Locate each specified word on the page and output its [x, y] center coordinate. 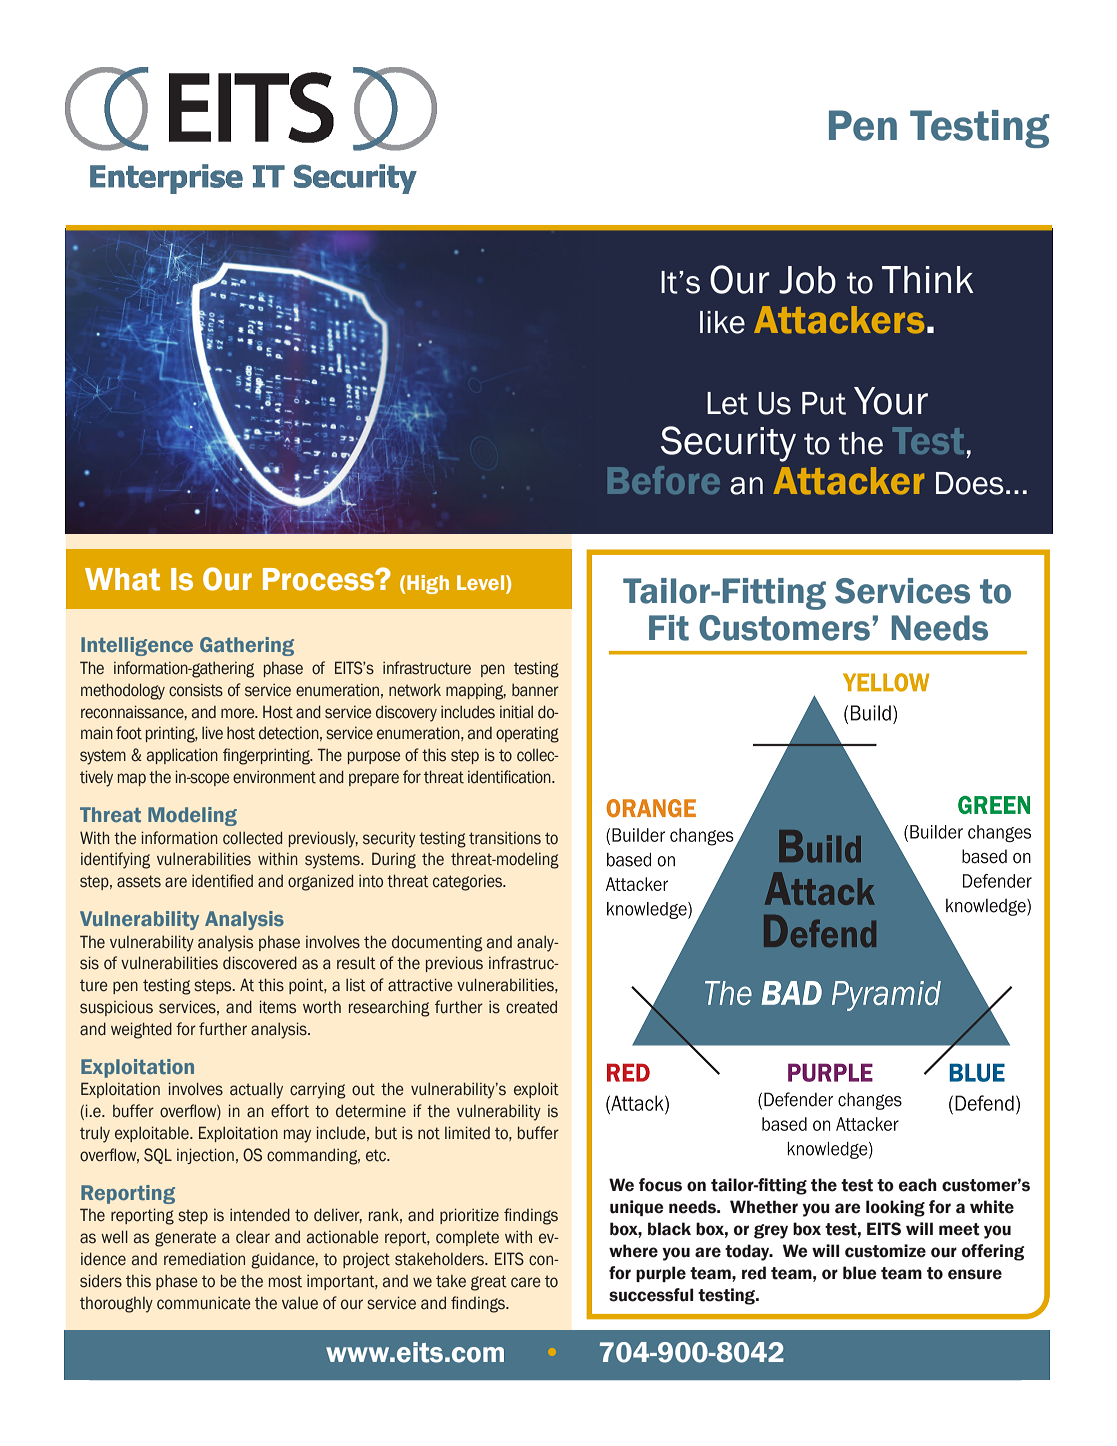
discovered [260, 963]
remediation [204, 1259]
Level [482, 584]
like [722, 322]
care [526, 1282]
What [122, 579]
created [531, 1007]
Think [928, 279]
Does [970, 483]
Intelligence [137, 646]
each [918, 1185]
